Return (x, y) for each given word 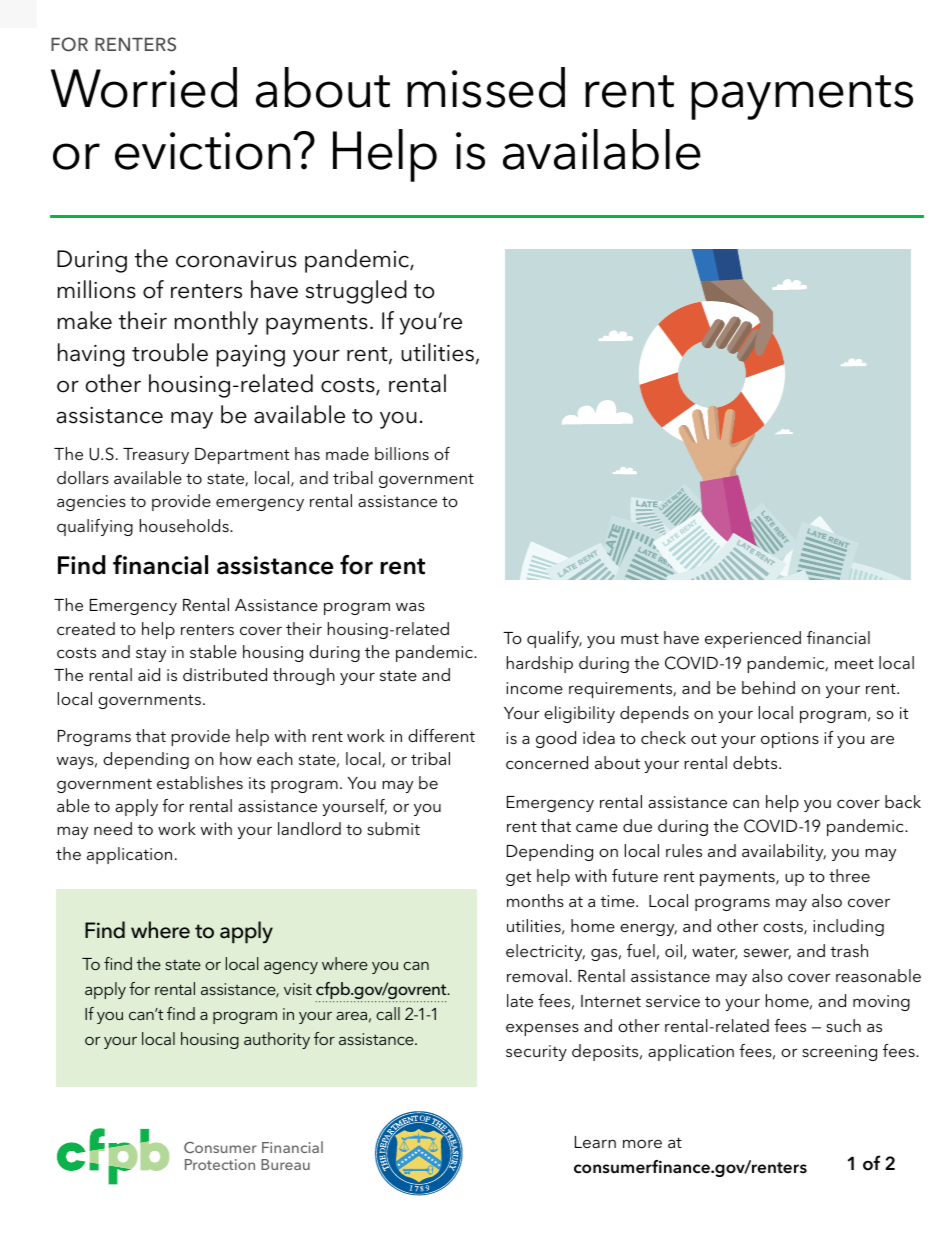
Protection (220, 1164)
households (185, 525)
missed (486, 87)
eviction (202, 151)
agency (291, 968)
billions (402, 453)
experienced (753, 639)
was (410, 607)
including (848, 927)
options (790, 740)
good (556, 739)
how (236, 758)
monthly (216, 323)
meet (854, 663)
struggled (356, 292)
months (535, 900)
